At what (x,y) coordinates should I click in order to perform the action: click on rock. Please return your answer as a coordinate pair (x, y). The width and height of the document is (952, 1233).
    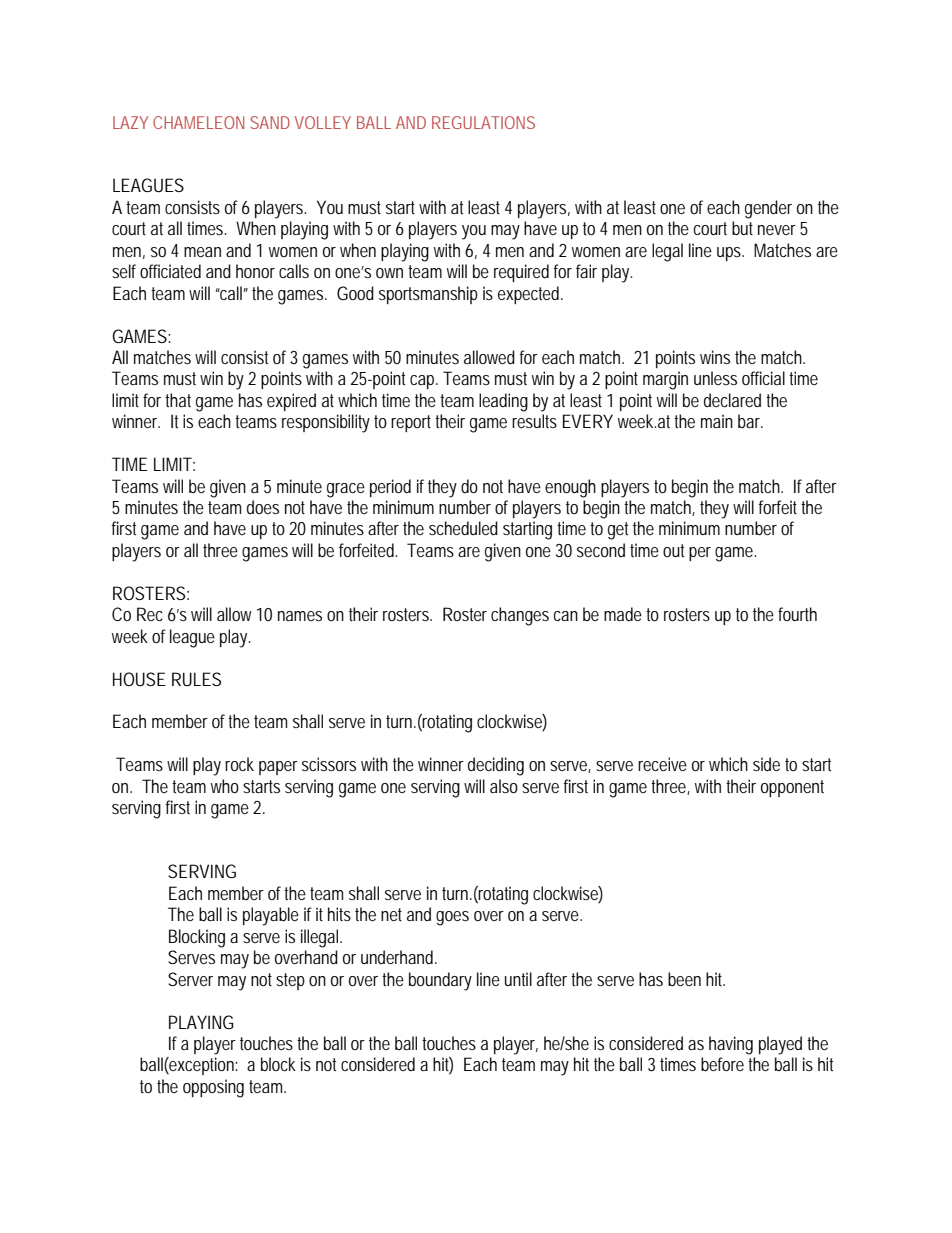
    Looking at the image, I should click on (239, 764).
